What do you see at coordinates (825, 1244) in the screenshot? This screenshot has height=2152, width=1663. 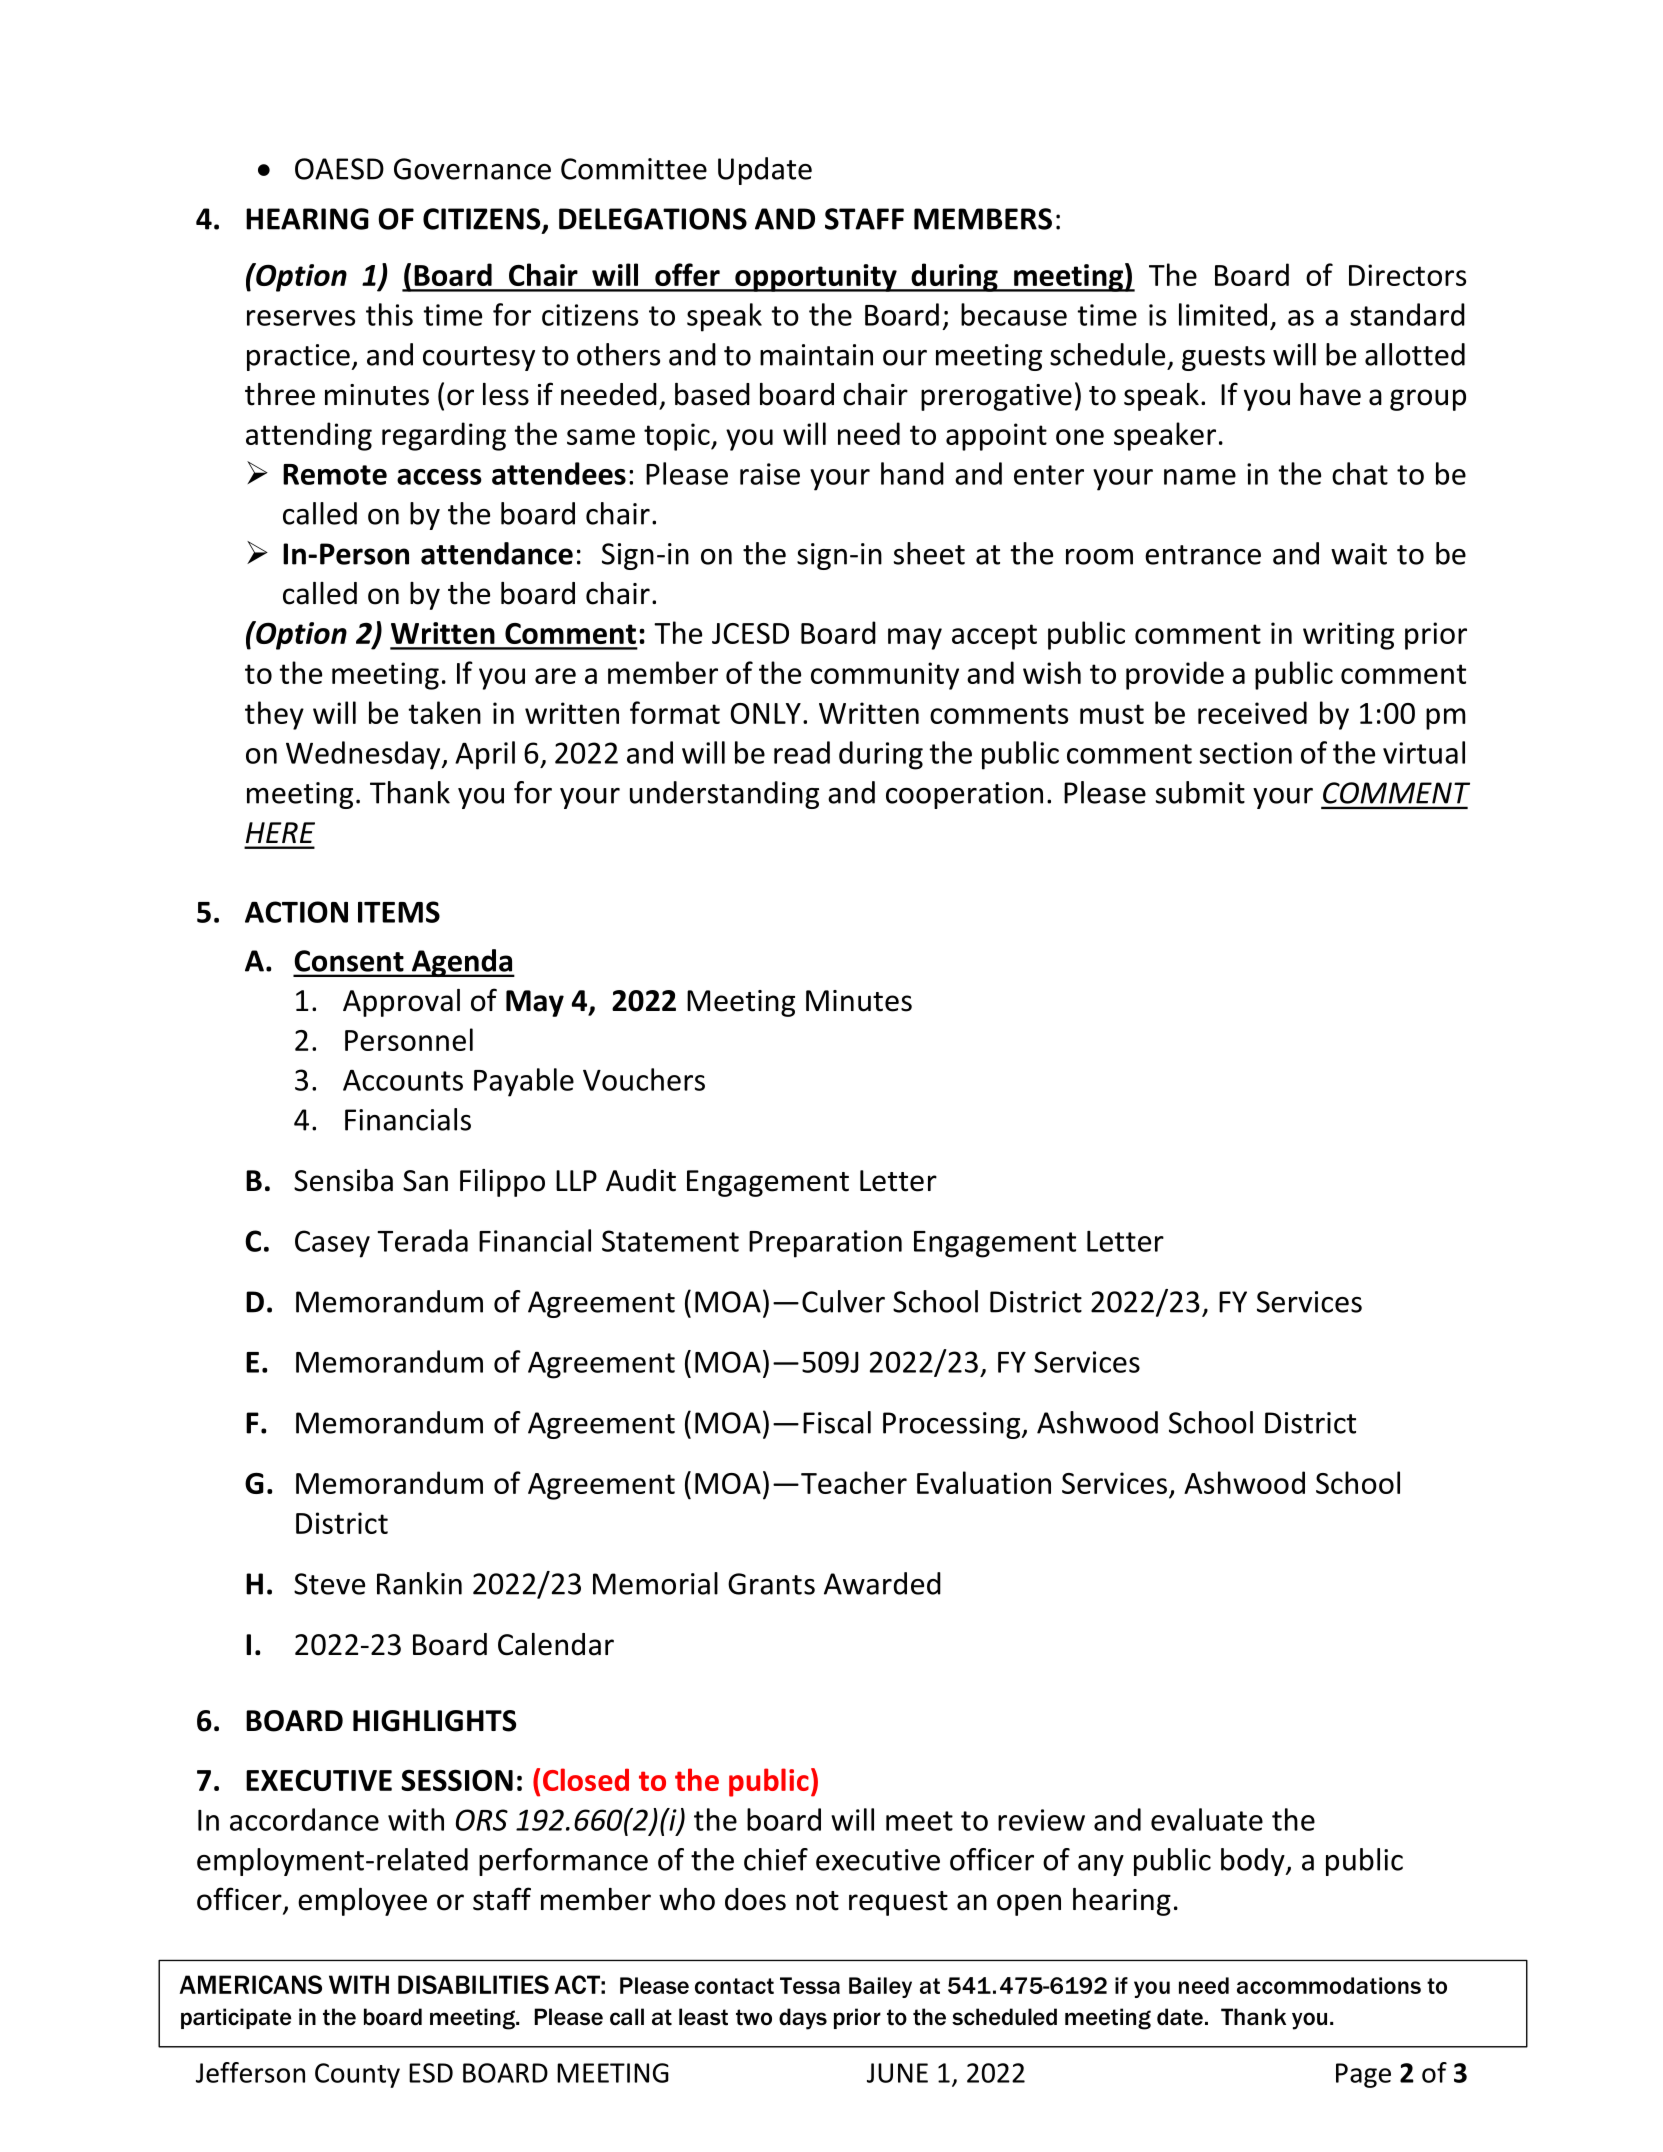 I see `Preparation` at bounding box center [825, 1244].
